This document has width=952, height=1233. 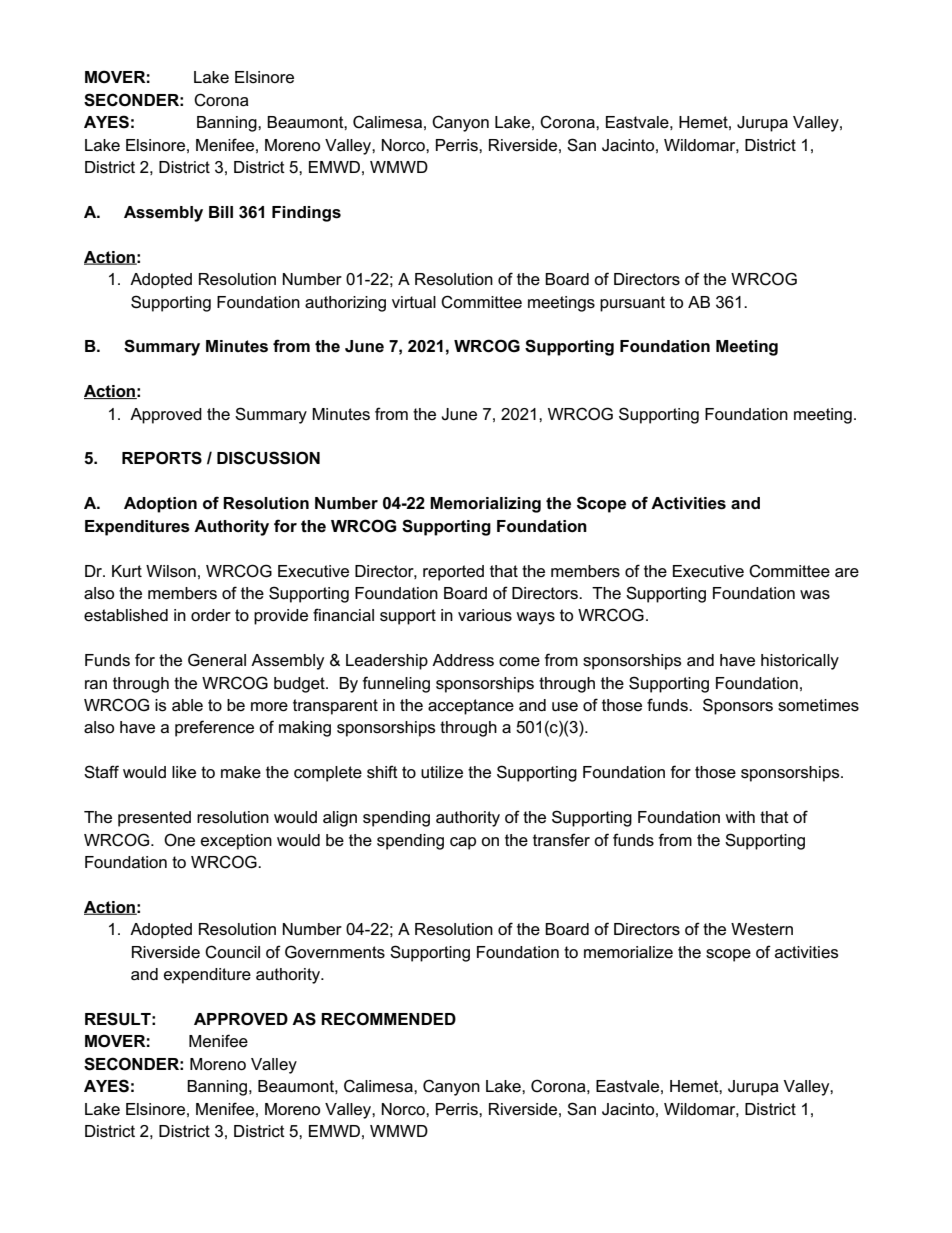 What do you see at coordinates (232, 952) in the document?
I see `Council` at bounding box center [232, 952].
